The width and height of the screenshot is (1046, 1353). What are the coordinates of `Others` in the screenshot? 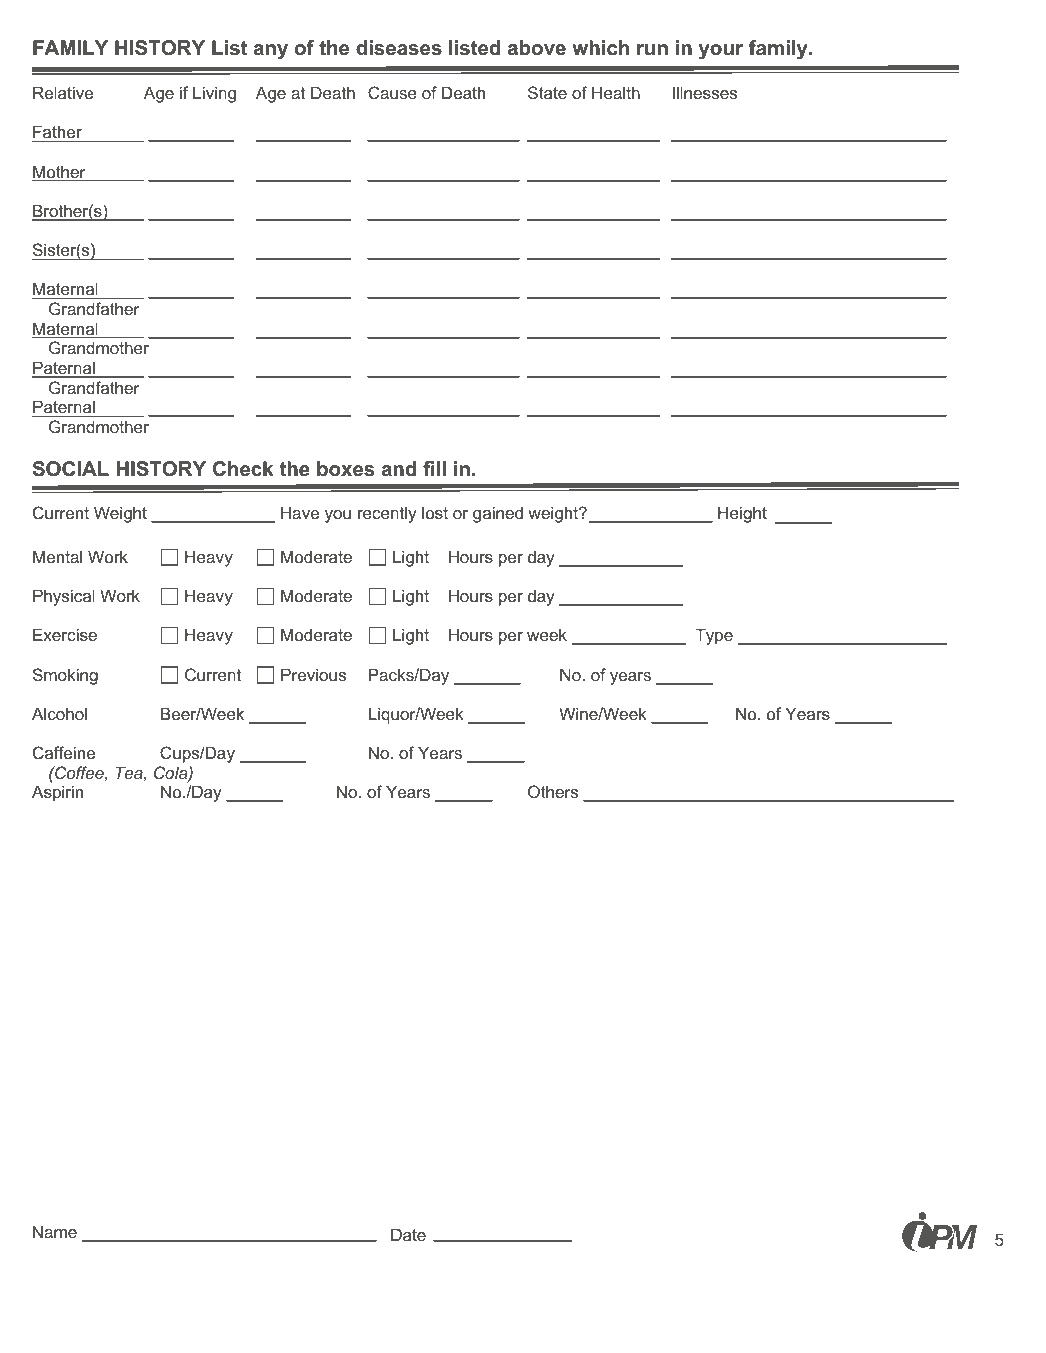 It's located at (553, 791).
